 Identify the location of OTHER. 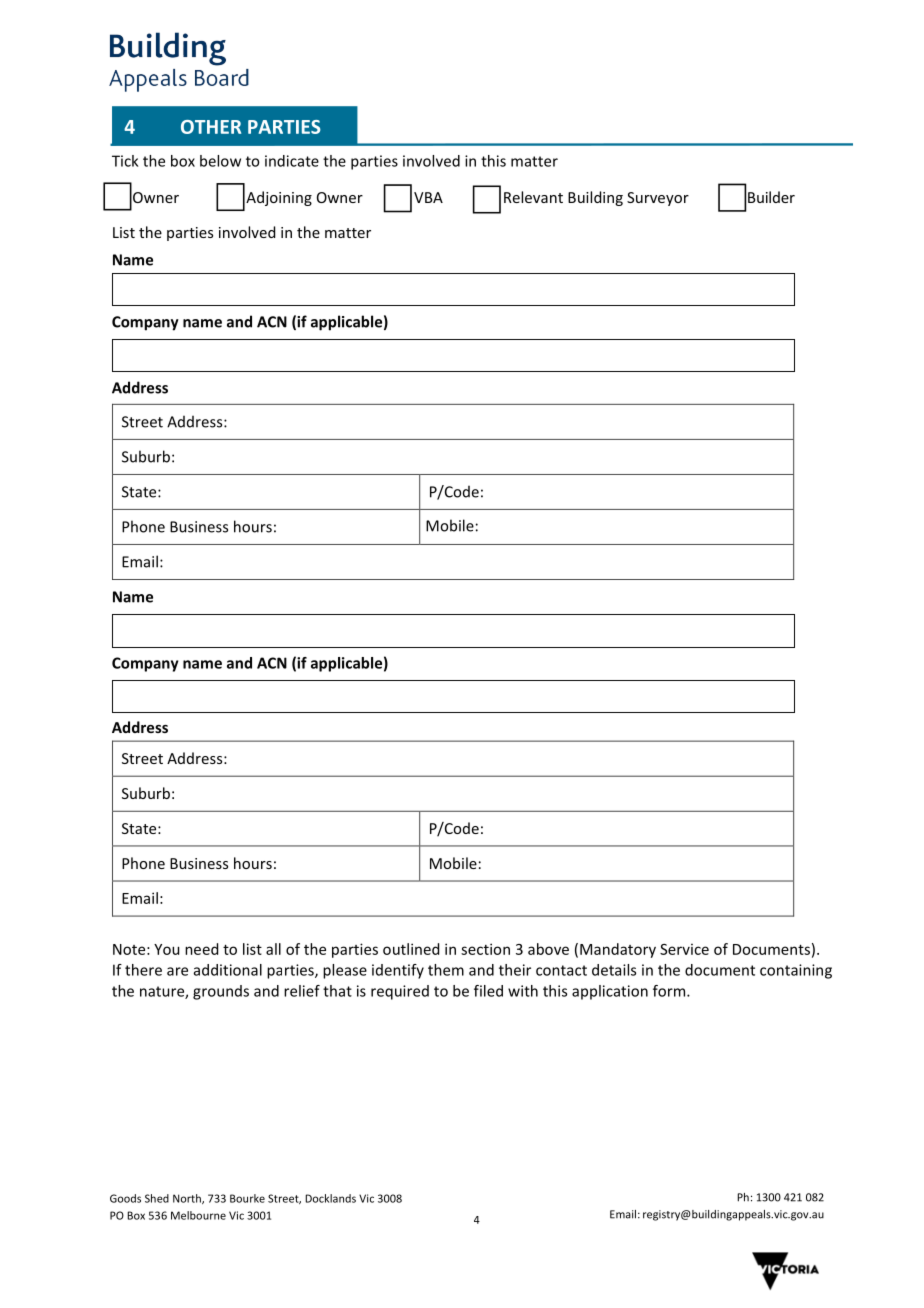
(211, 127).
